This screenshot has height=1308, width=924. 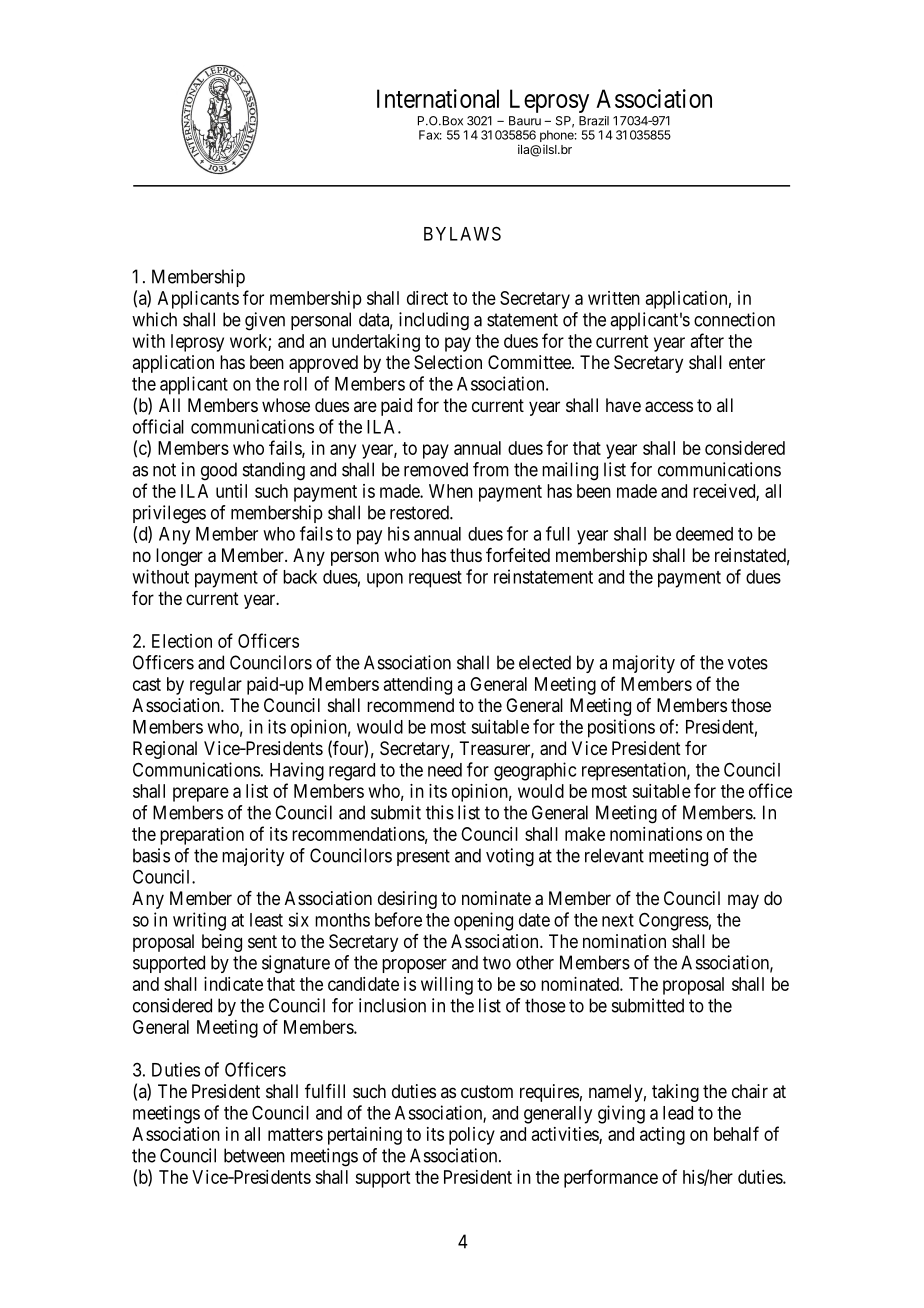 I want to click on regular, so click(x=216, y=686).
